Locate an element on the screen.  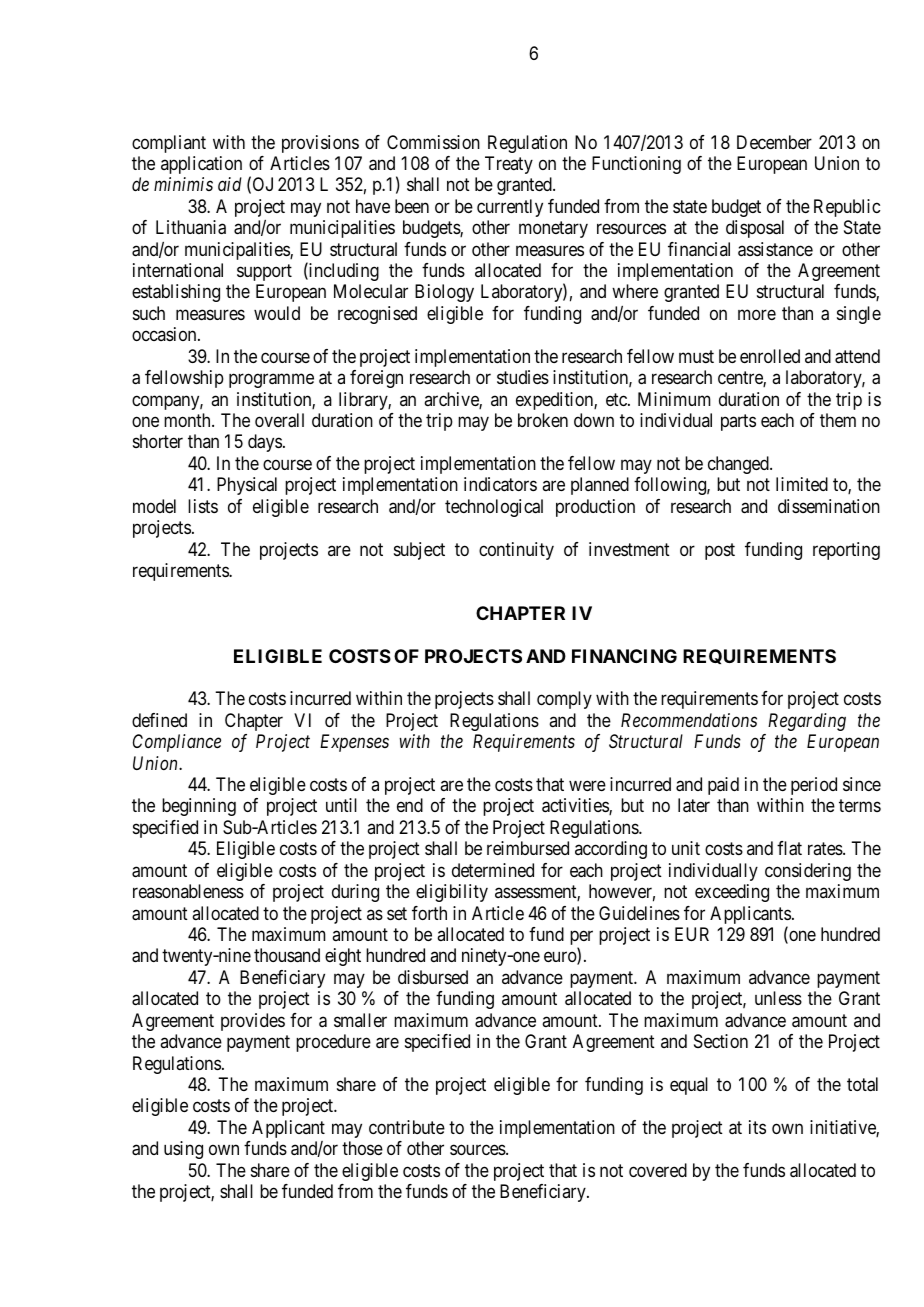
comply is located at coordinates (564, 700).
